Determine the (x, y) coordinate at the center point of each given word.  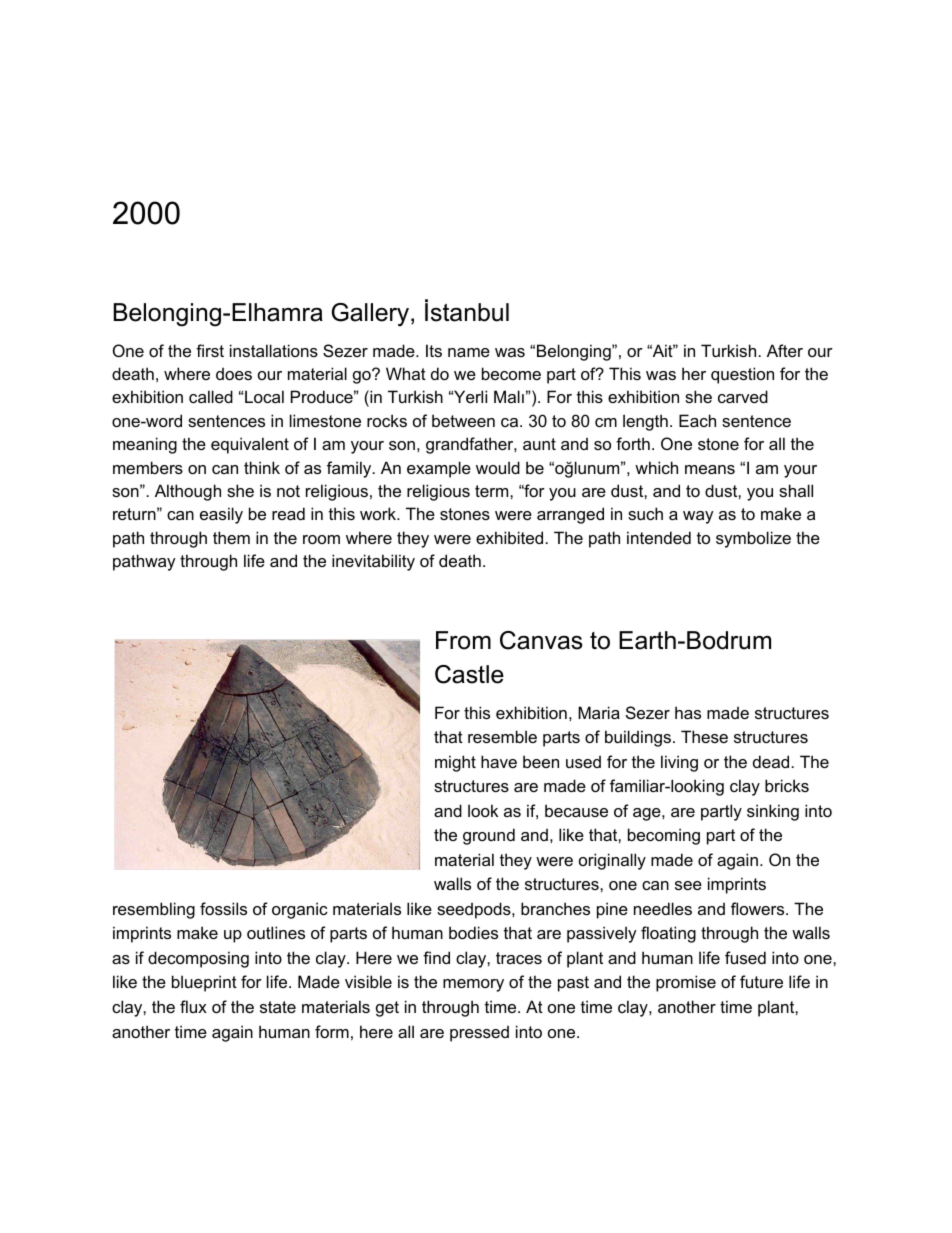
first (210, 350)
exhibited (509, 537)
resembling (154, 910)
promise (686, 983)
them (231, 537)
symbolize (753, 539)
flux (193, 1006)
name (469, 352)
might (455, 763)
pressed (479, 1033)
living (679, 763)
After (785, 350)
